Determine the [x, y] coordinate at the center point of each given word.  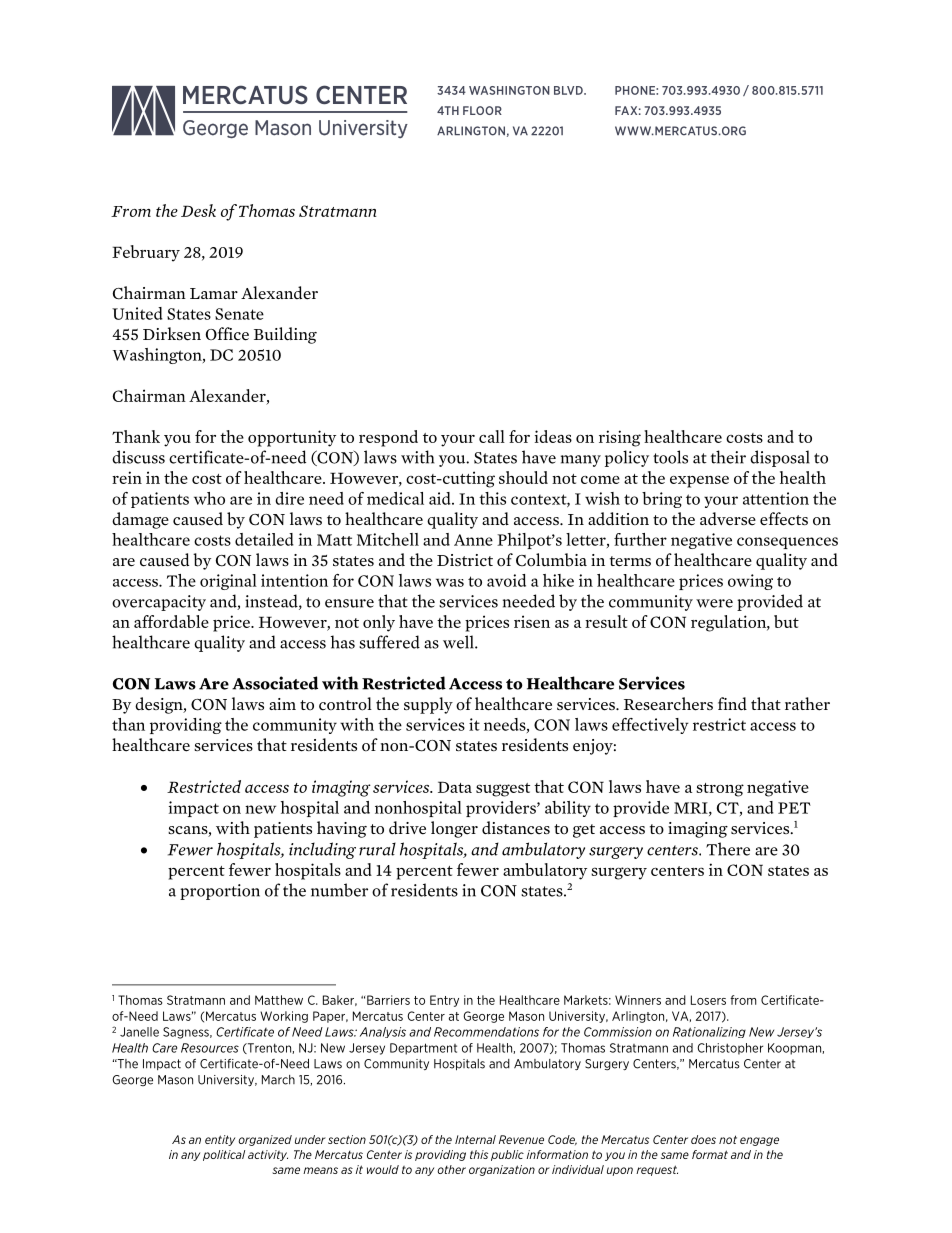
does [703, 1139]
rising [620, 438]
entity [220, 1140]
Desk [198, 210]
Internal [475, 1139]
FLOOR [482, 110]
